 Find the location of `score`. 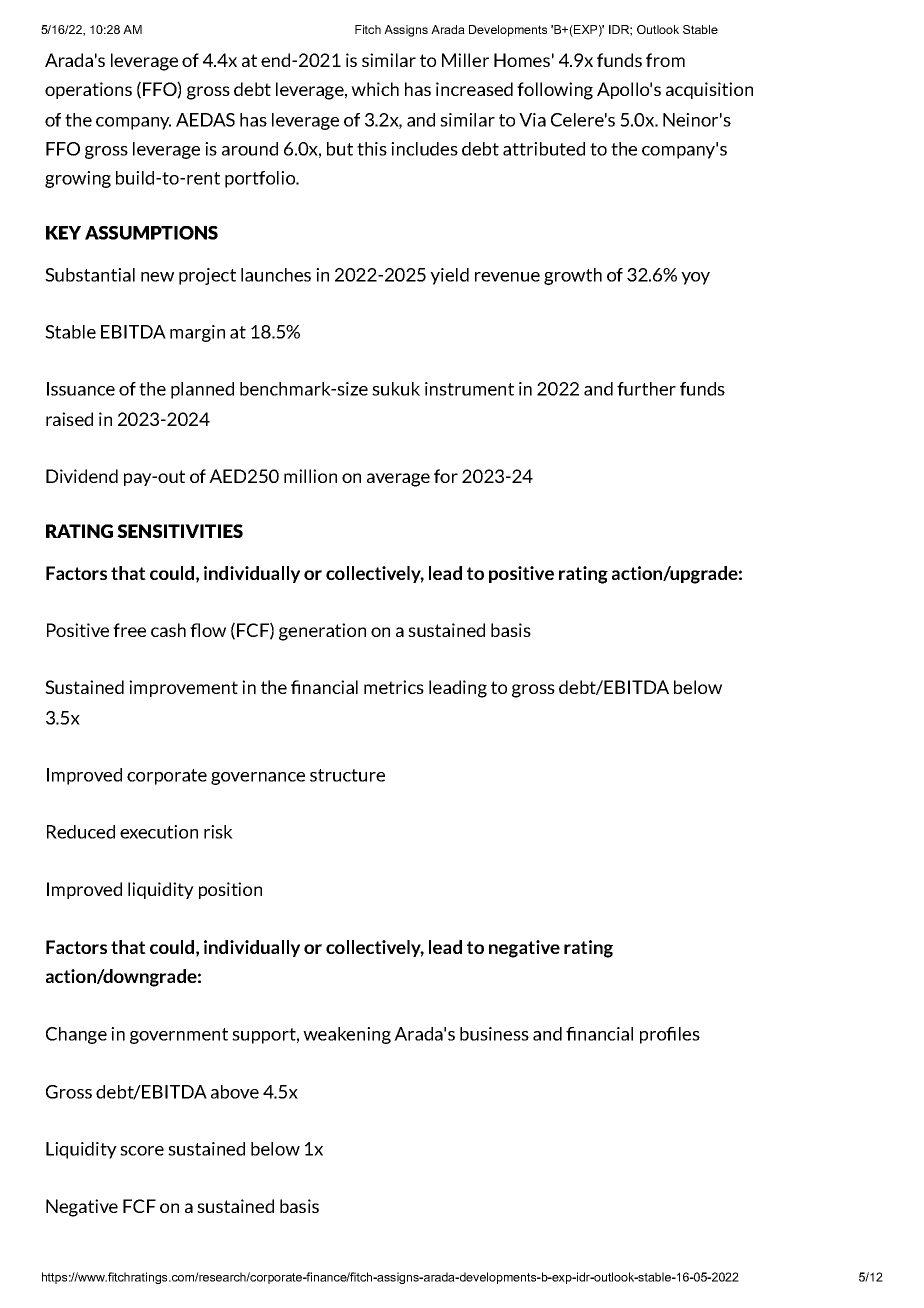

score is located at coordinates (142, 1151).
